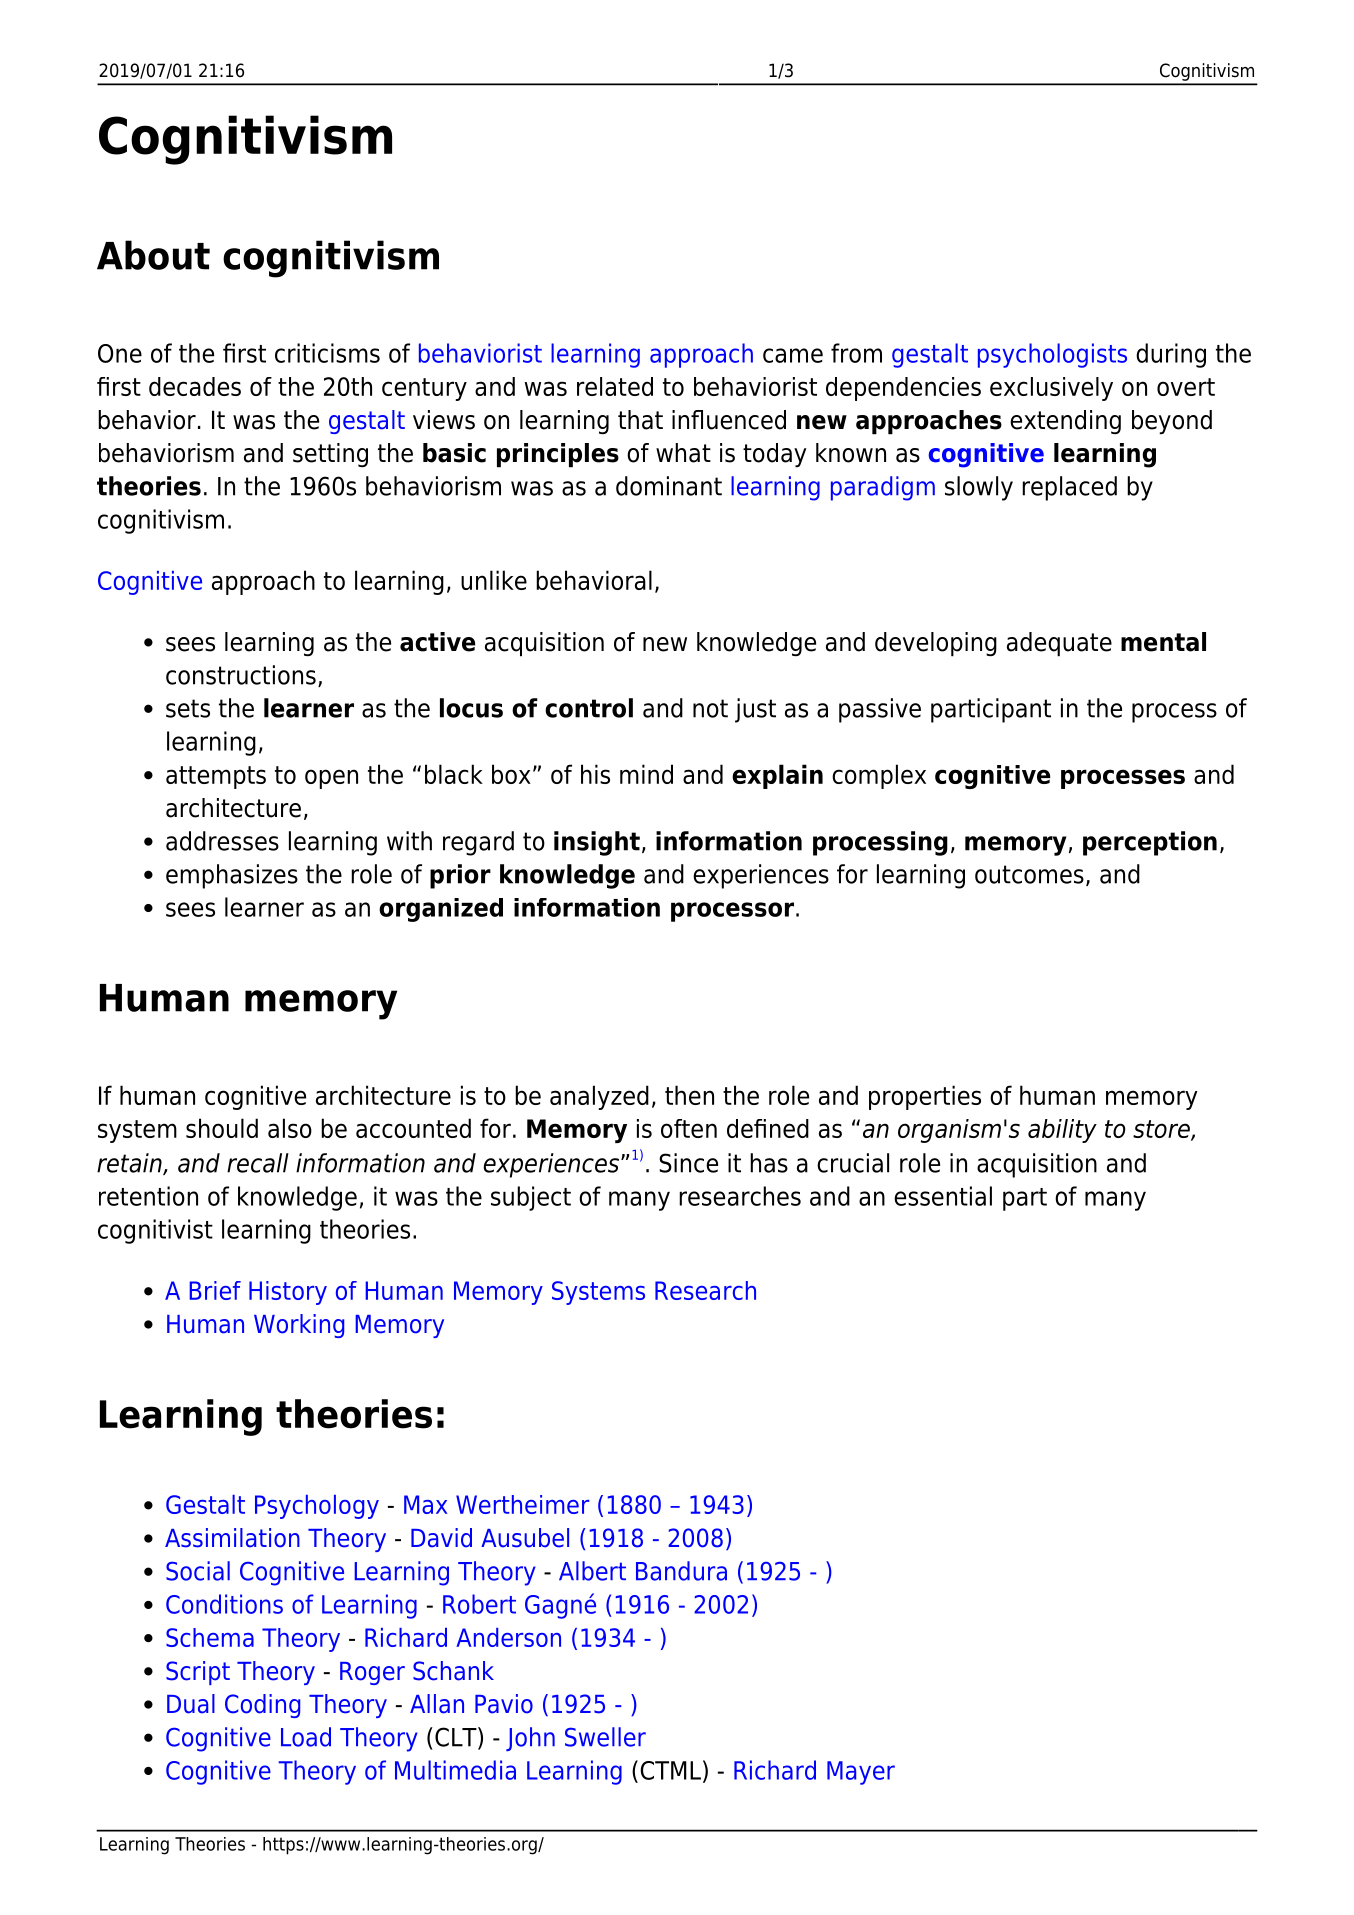  What do you see at coordinates (861, 1773) in the screenshot?
I see `Mayer` at bounding box center [861, 1773].
